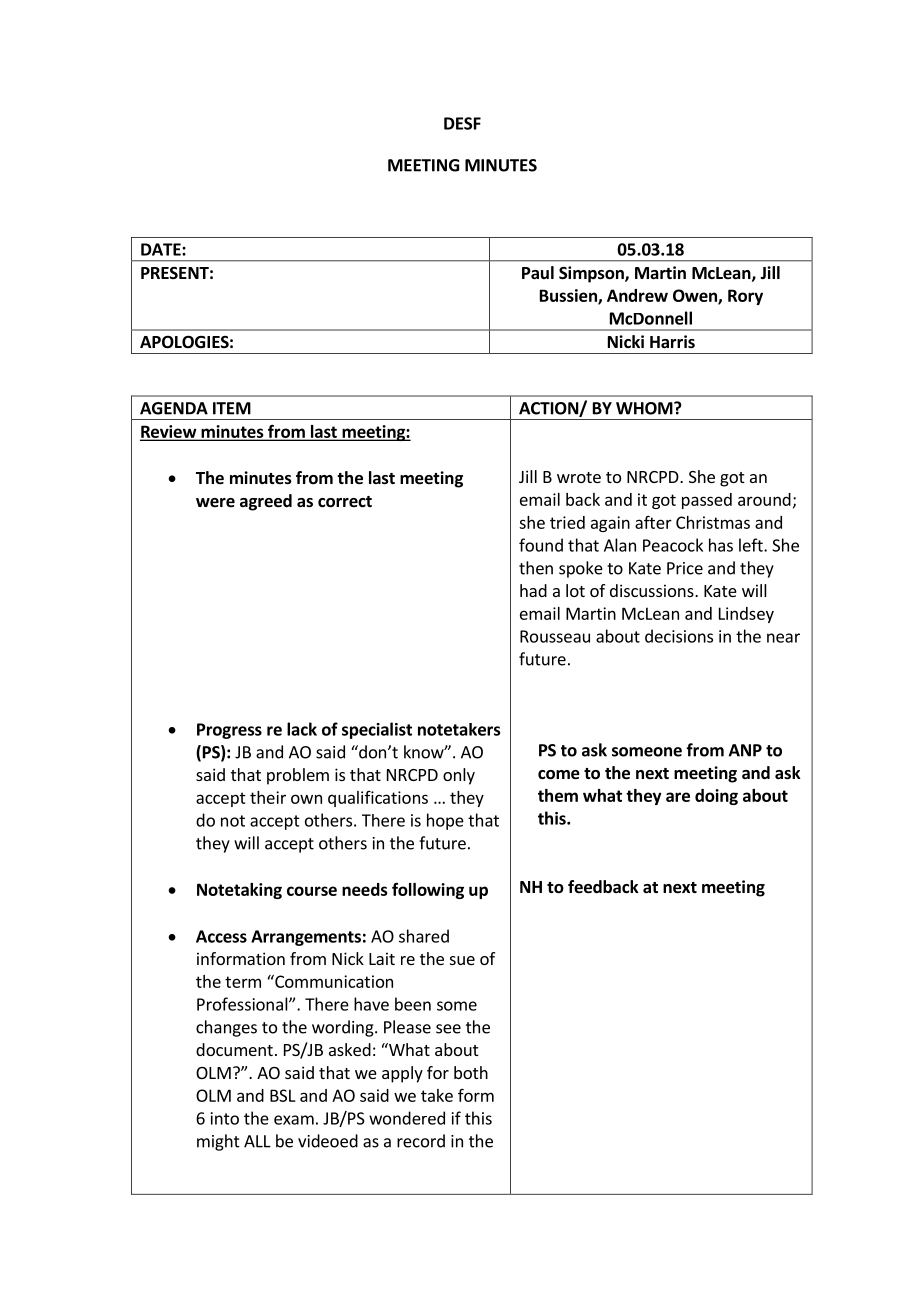 The image size is (924, 1308). What do you see at coordinates (745, 750) in the image?
I see `ANP` at bounding box center [745, 750].
